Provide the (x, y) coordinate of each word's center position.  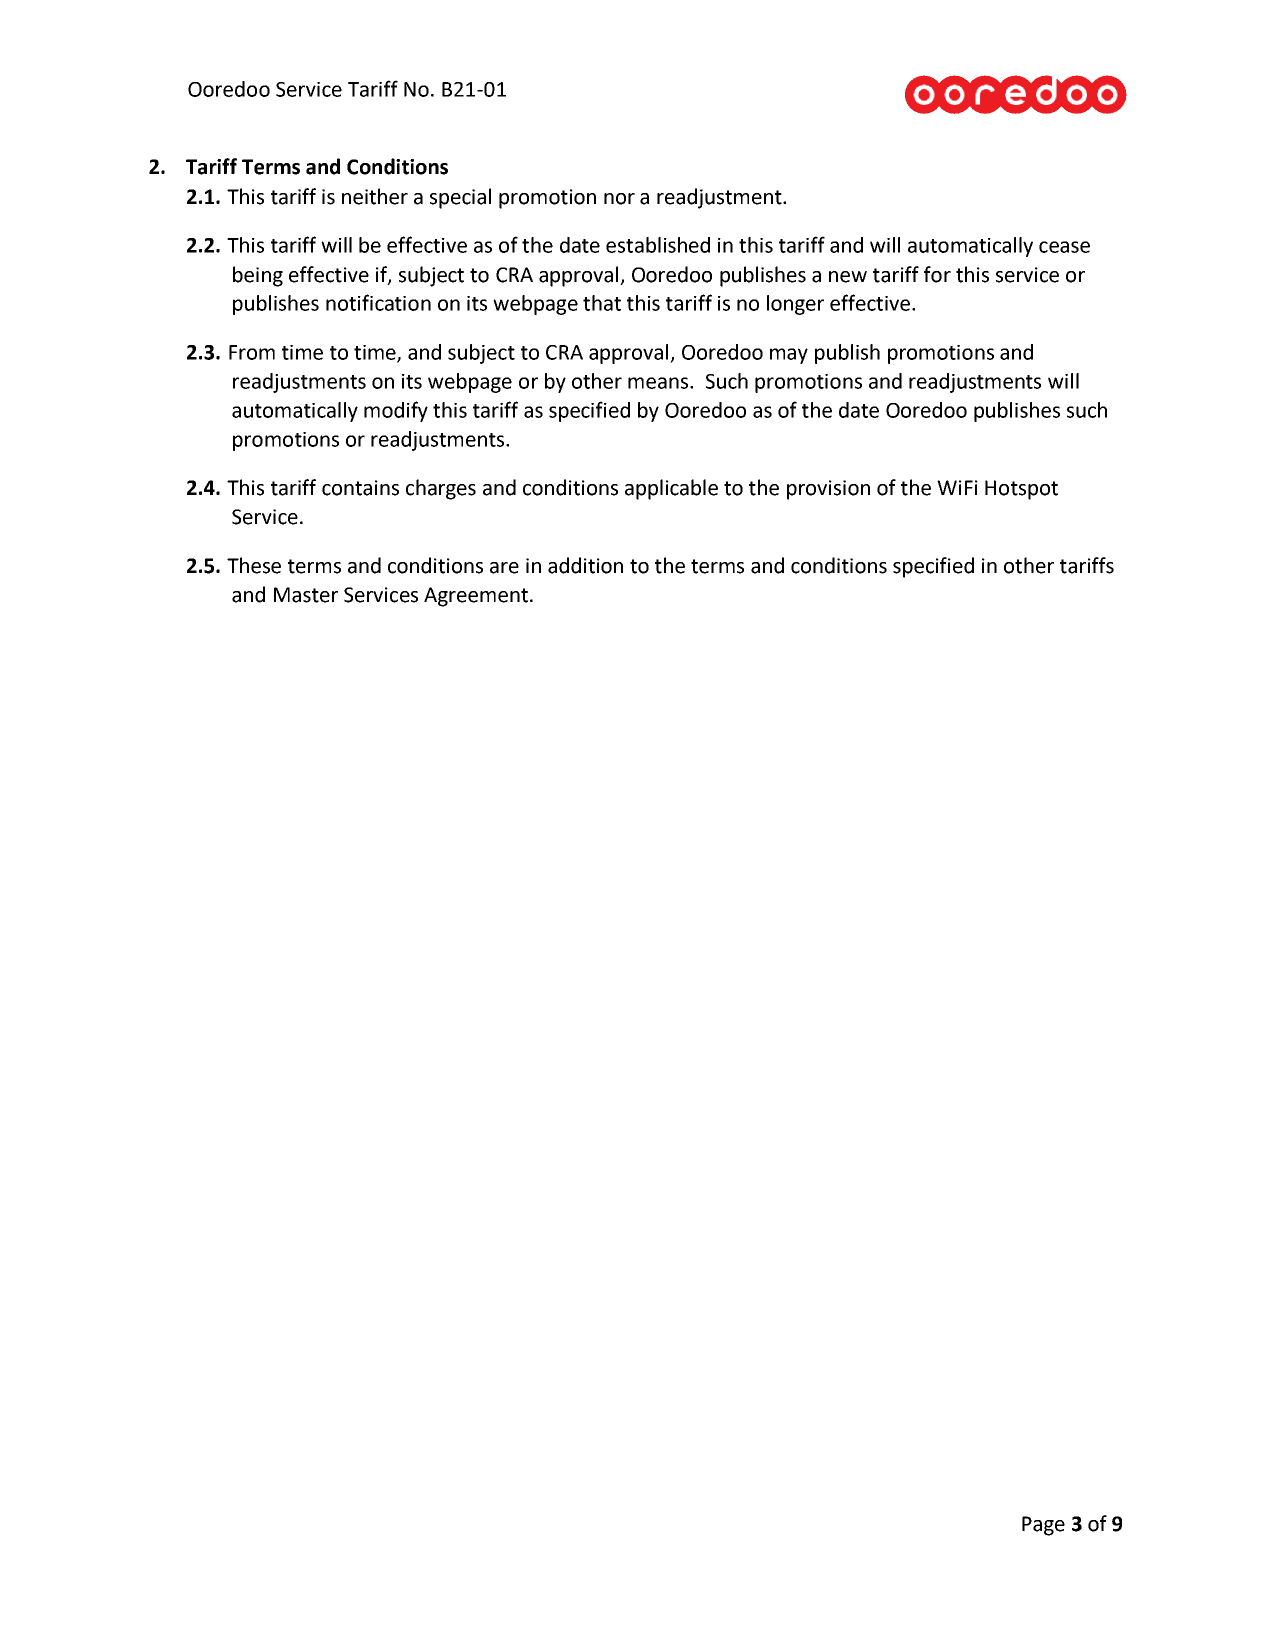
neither (375, 196)
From (252, 352)
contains (360, 488)
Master (306, 595)
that (602, 303)
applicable (671, 489)
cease (1064, 247)
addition (585, 565)
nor (619, 199)
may (789, 356)
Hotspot (1021, 490)
